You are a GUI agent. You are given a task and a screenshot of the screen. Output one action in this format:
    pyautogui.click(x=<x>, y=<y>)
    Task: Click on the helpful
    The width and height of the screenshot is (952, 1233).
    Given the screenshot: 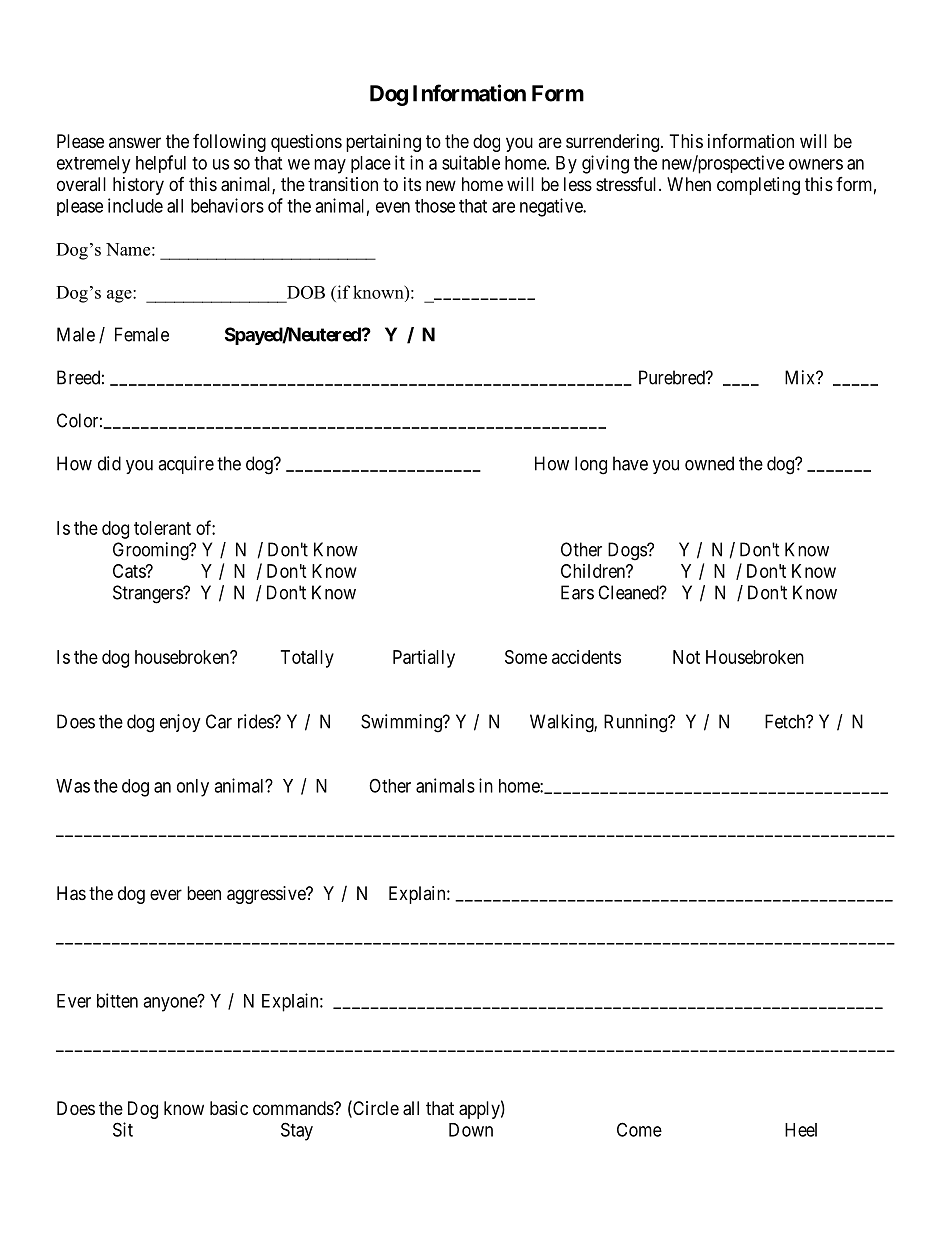 What is the action you would take?
    pyautogui.click(x=161, y=164)
